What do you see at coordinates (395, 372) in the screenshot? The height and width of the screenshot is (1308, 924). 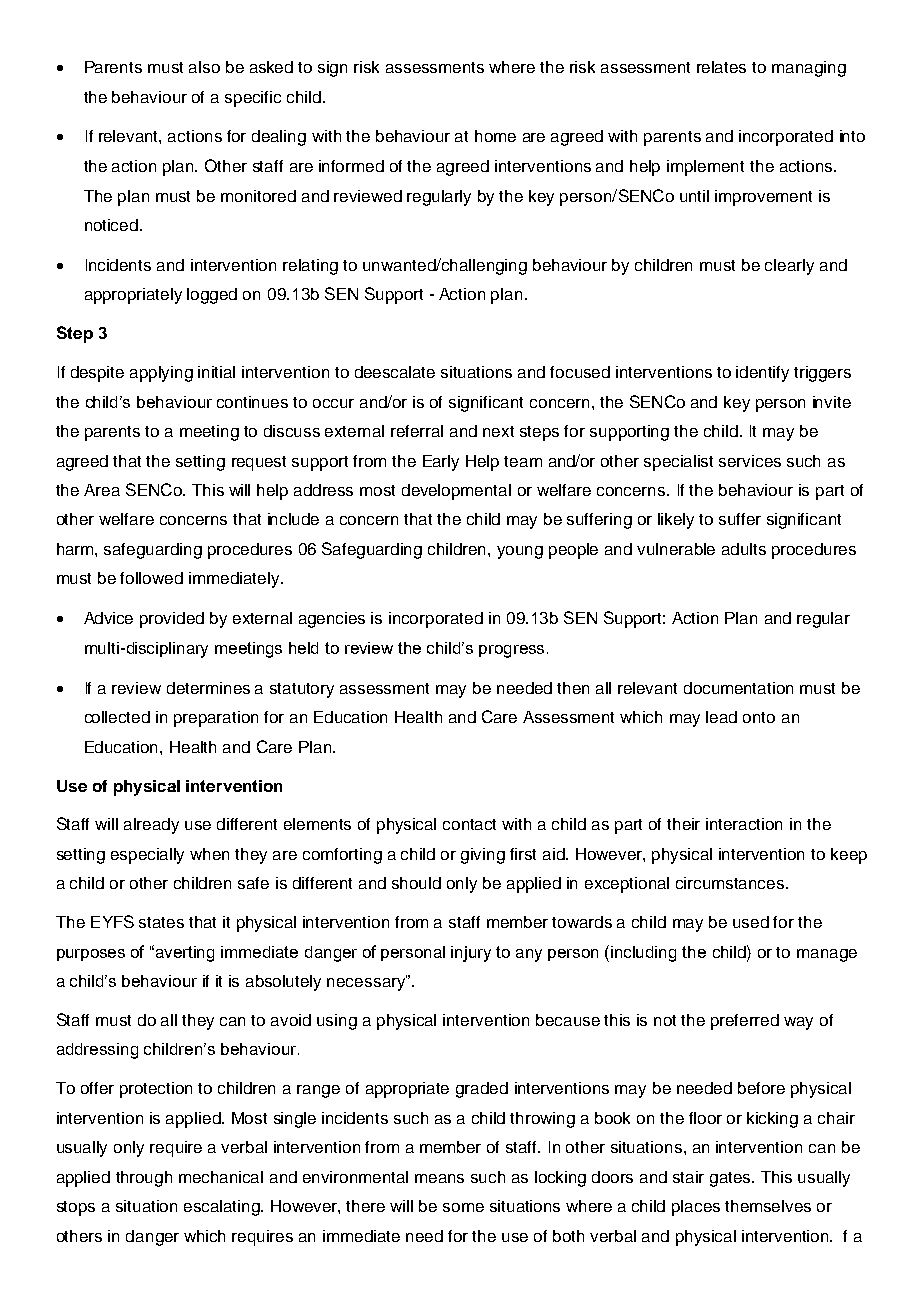 I see `deescalate` at bounding box center [395, 372].
